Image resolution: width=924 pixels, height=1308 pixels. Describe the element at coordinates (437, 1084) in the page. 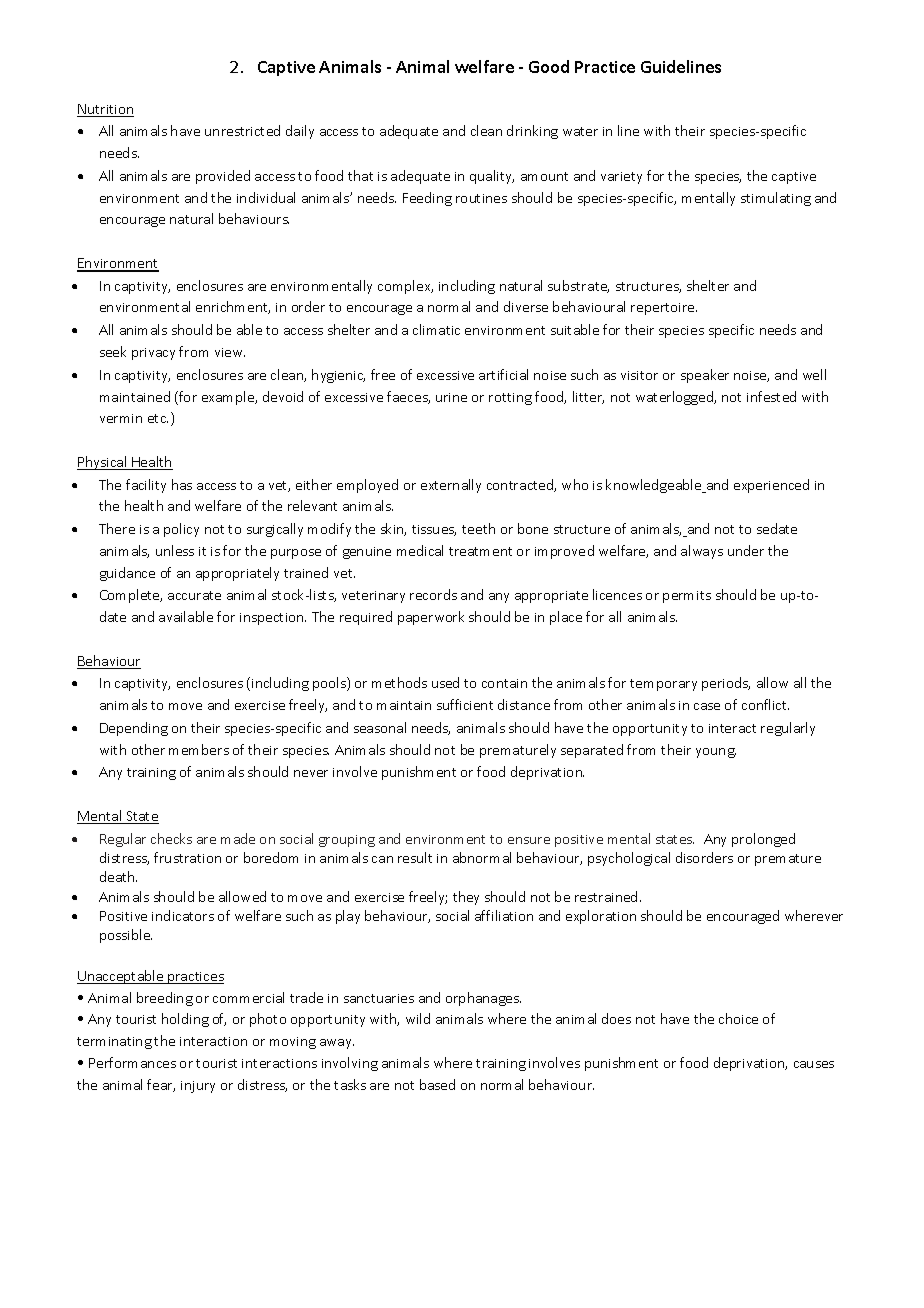

I see `based` at that location.
